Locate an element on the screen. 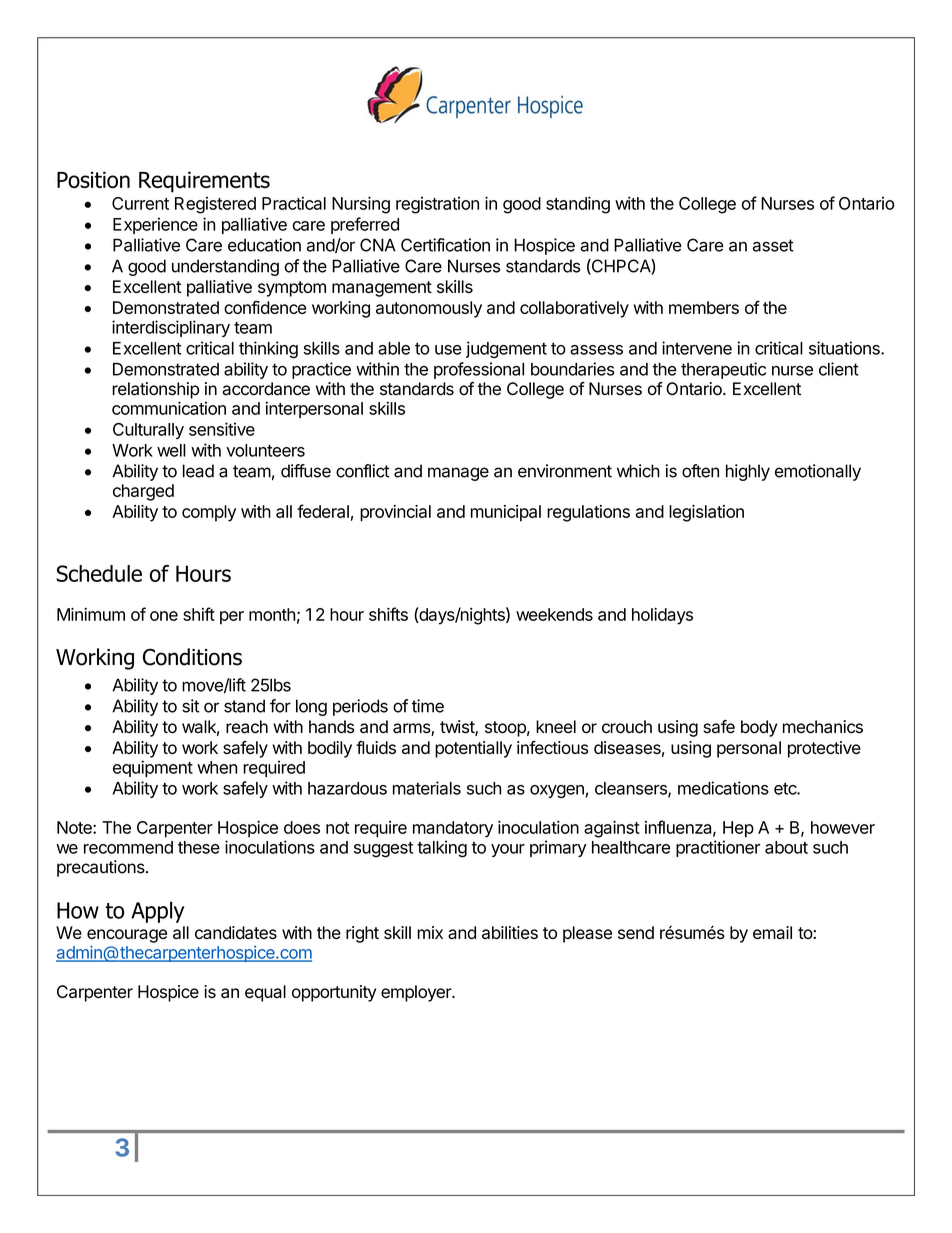 Image resolution: width=952 pixels, height=1233 pixels. employer is located at coordinates (417, 993).
